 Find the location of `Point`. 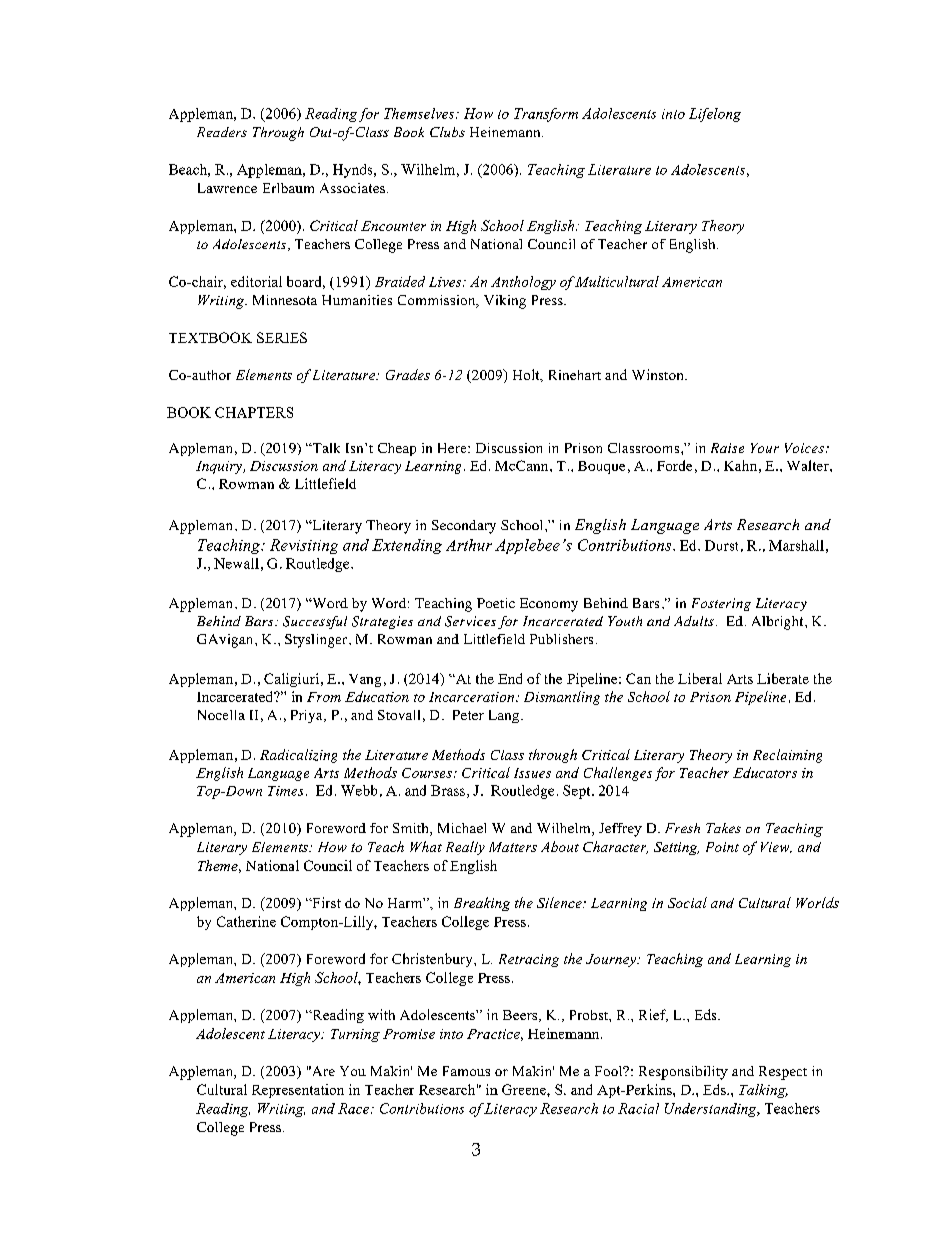

Point is located at coordinates (722, 847).
